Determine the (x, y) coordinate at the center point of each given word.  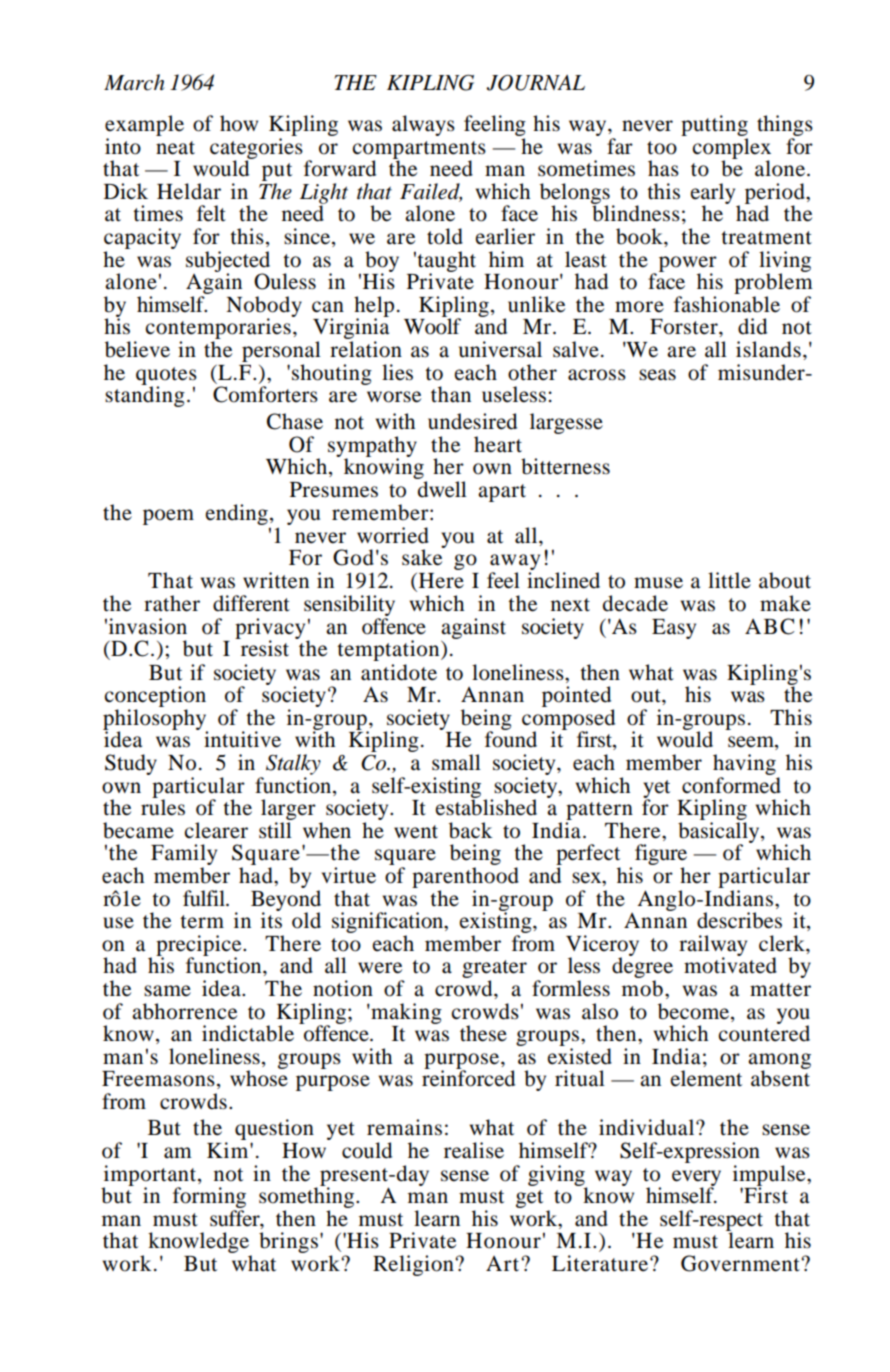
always (423, 125)
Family (184, 856)
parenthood (465, 877)
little (729, 580)
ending (237, 514)
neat (175, 148)
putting (714, 125)
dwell (442, 489)
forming (209, 1199)
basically (720, 833)
